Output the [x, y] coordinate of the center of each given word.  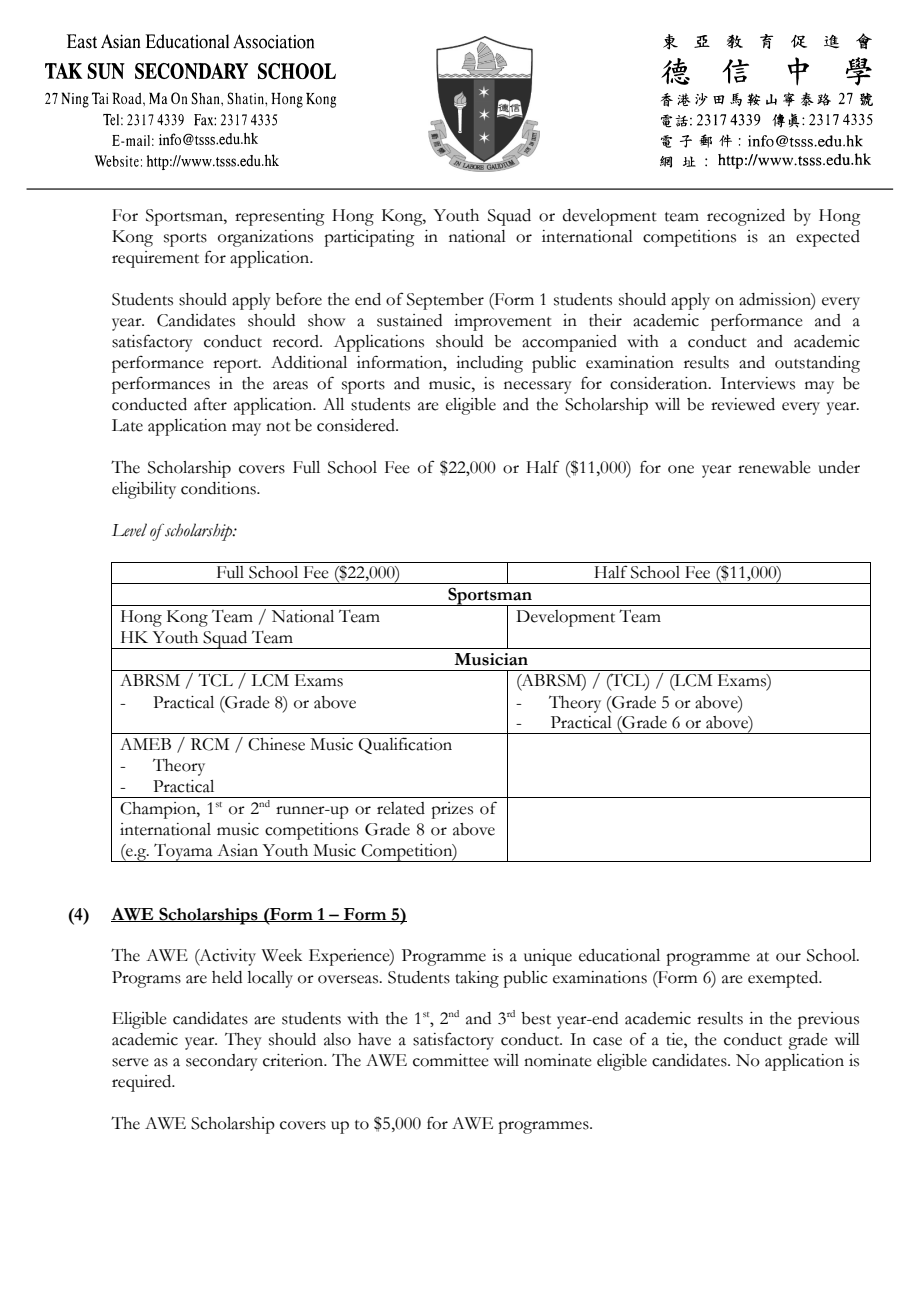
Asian [237, 850]
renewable [774, 467]
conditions [219, 488]
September [445, 301]
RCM [210, 744]
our [788, 957]
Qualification [405, 745]
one [681, 469]
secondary [222, 1062]
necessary [538, 387]
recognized [746, 217]
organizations [265, 238]
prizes [452, 810]
